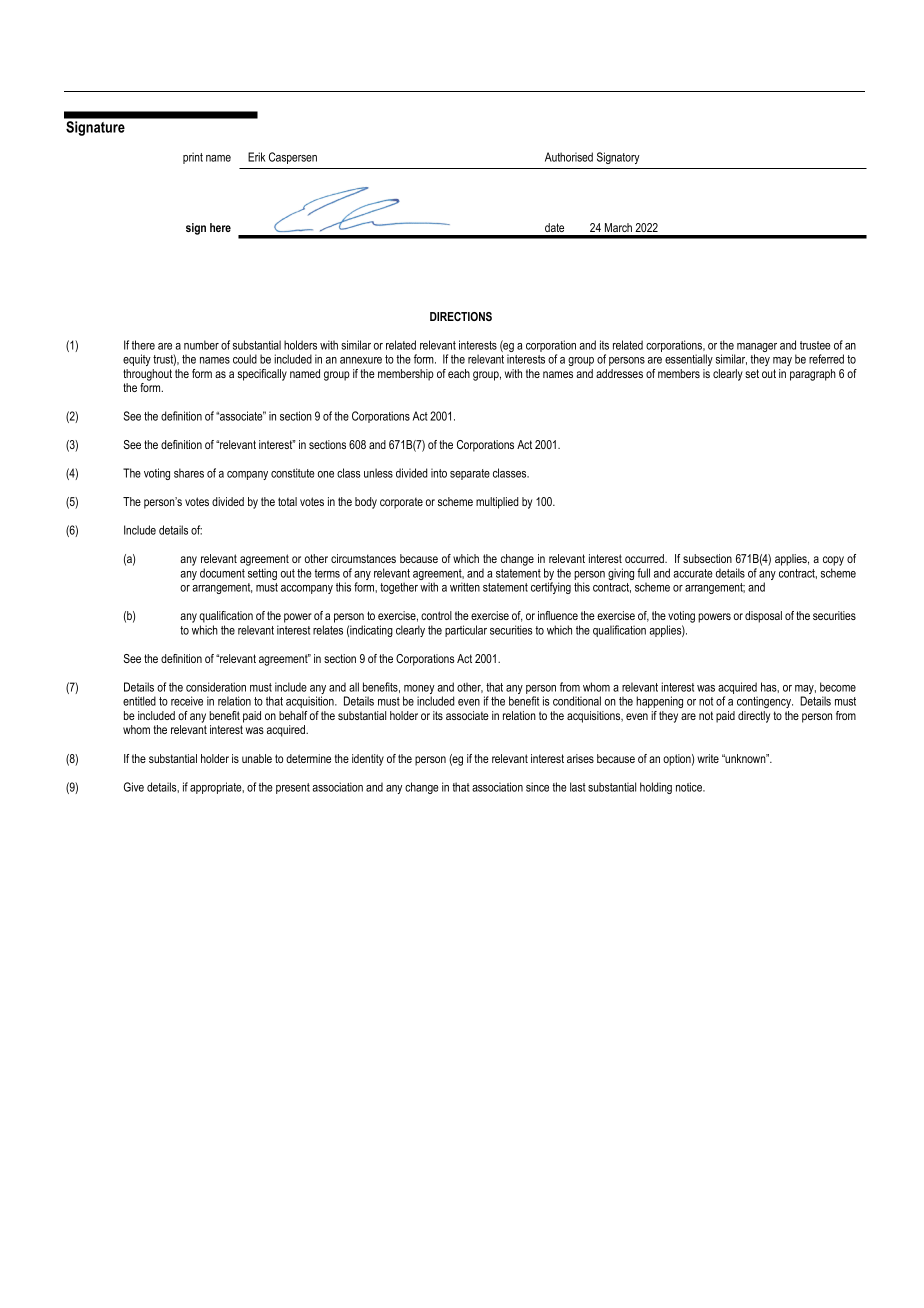  Describe the element at coordinates (201, 345) in the screenshot. I see `number` at that location.
